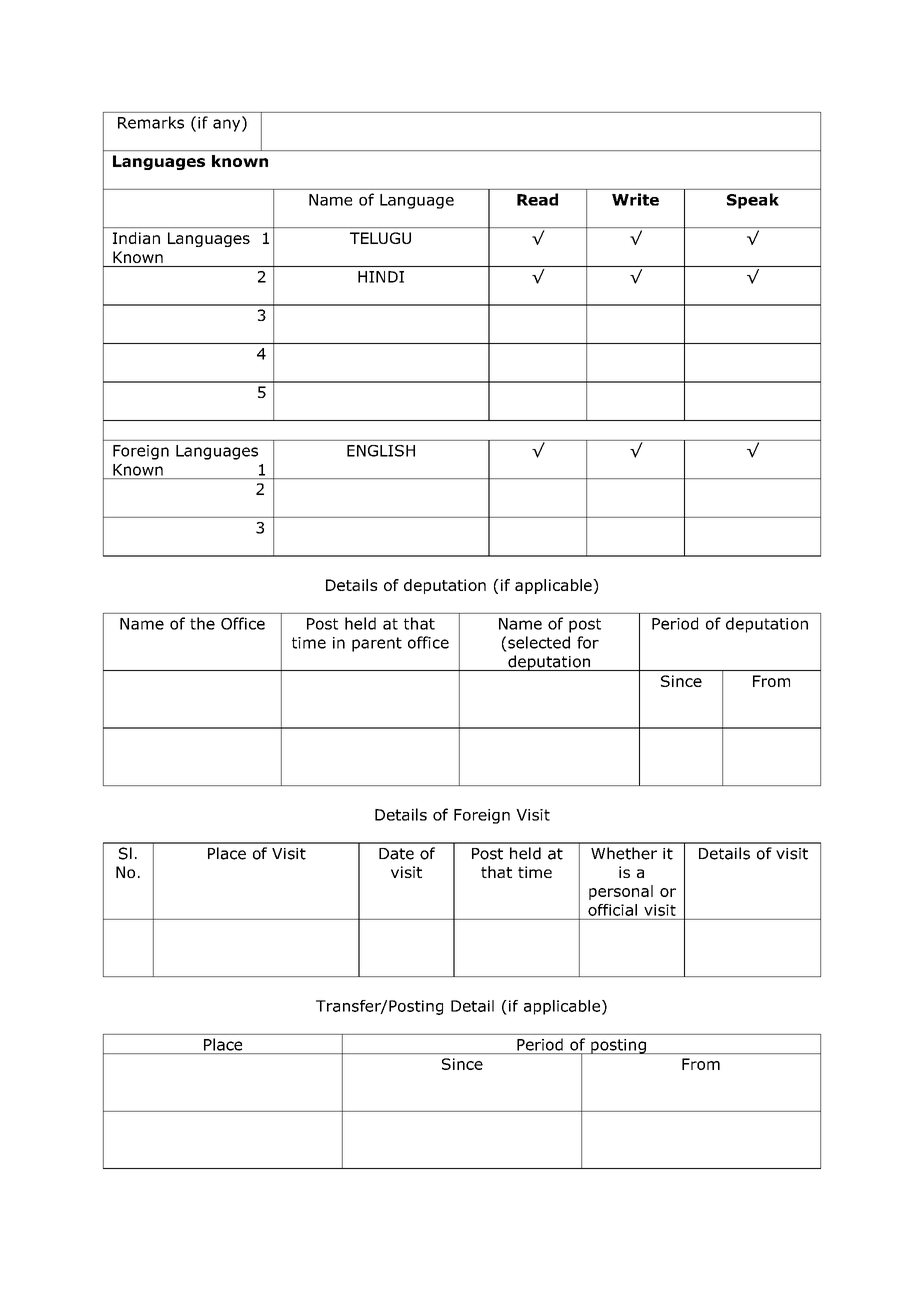 The width and height of the document is (924, 1308). What do you see at coordinates (381, 451) in the document?
I see `ENGLISH` at bounding box center [381, 451].
